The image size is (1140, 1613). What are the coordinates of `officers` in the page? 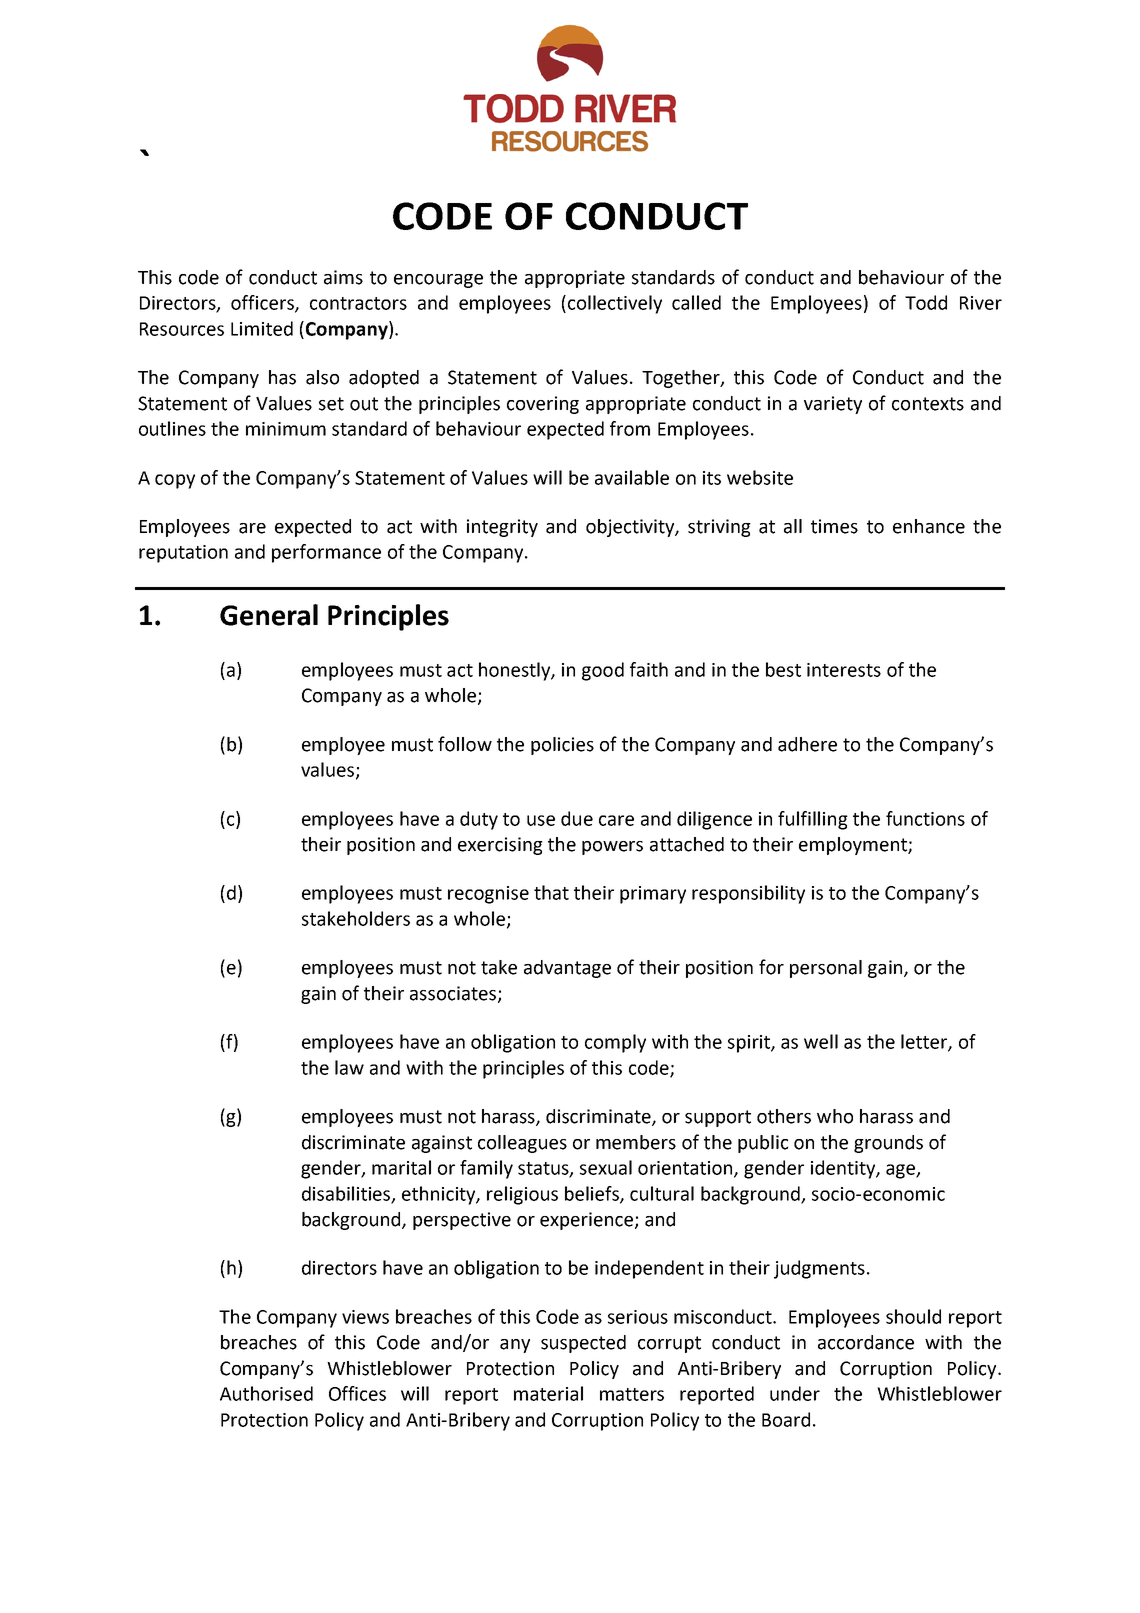 It's located at (263, 303).
